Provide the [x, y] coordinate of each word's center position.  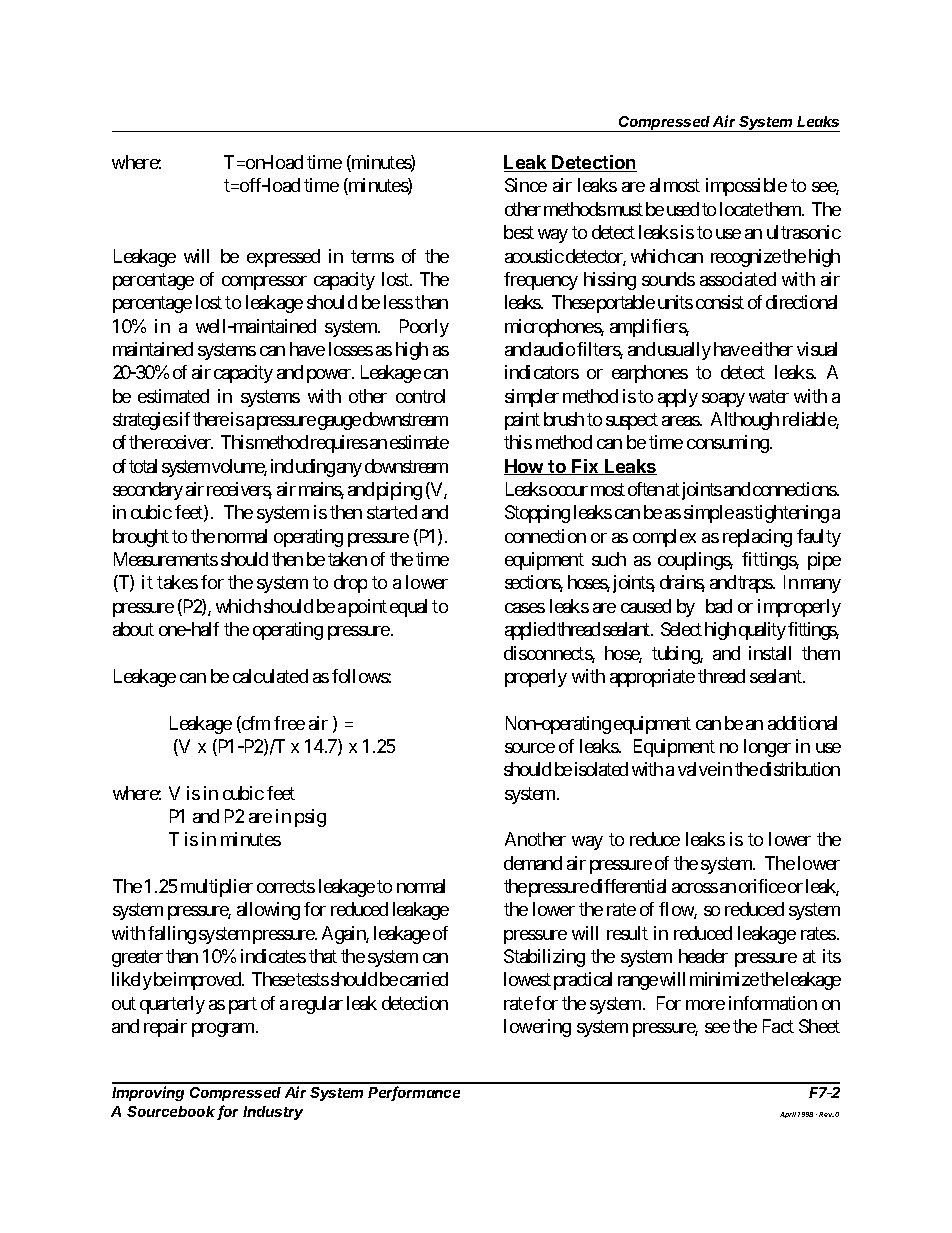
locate [741, 209]
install [770, 653]
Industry [273, 1113]
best [519, 232]
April [788, 1115]
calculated [270, 676]
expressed [283, 258]
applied [530, 631]
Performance [414, 1093]
